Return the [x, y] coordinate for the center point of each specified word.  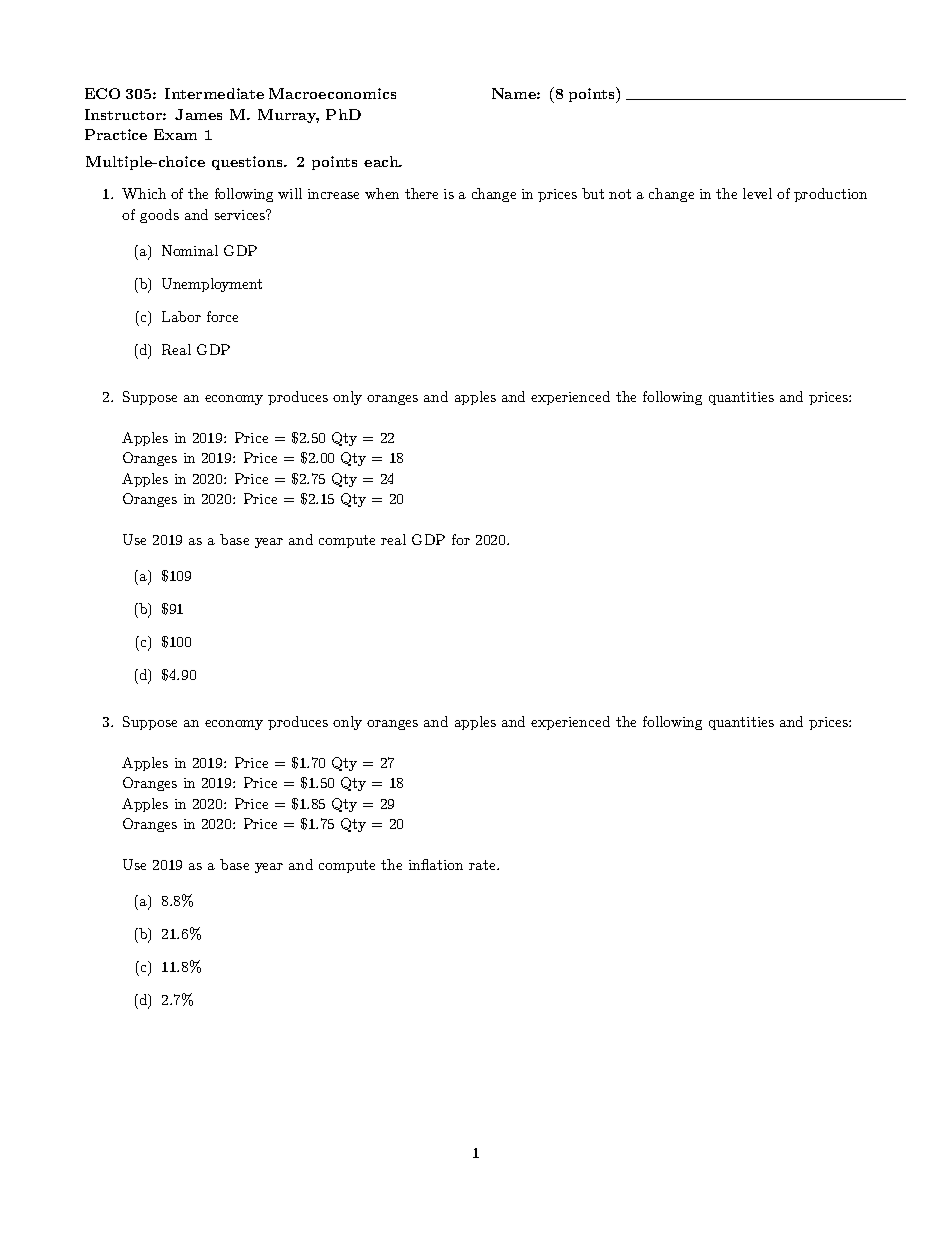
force [222, 316]
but [593, 193]
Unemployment [212, 285]
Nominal [190, 250]
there [421, 193]
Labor [181, 316]
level [757, 193]
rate [483, 865]
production [830, 195]
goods [159, 216]
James [198, 114]
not [620, 194]
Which [144, 193]
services [241, 214]
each [382, 161]
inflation [436, 864]
